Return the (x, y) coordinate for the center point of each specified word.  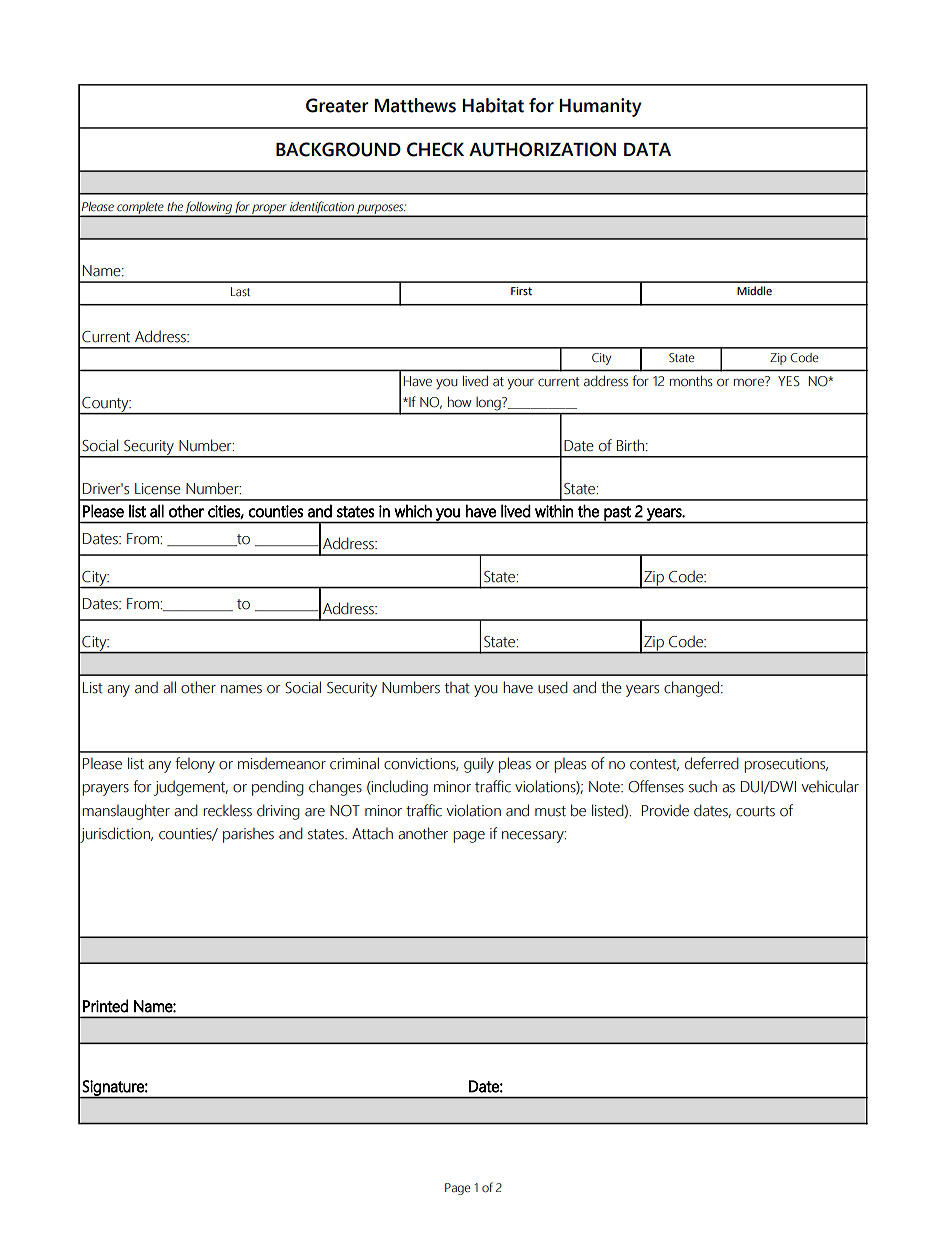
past (617, 514)
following (209, 208)
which (413, 511)
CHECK (435, 149)
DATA (647, 149)
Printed (106, 1006)
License (158, 489)
